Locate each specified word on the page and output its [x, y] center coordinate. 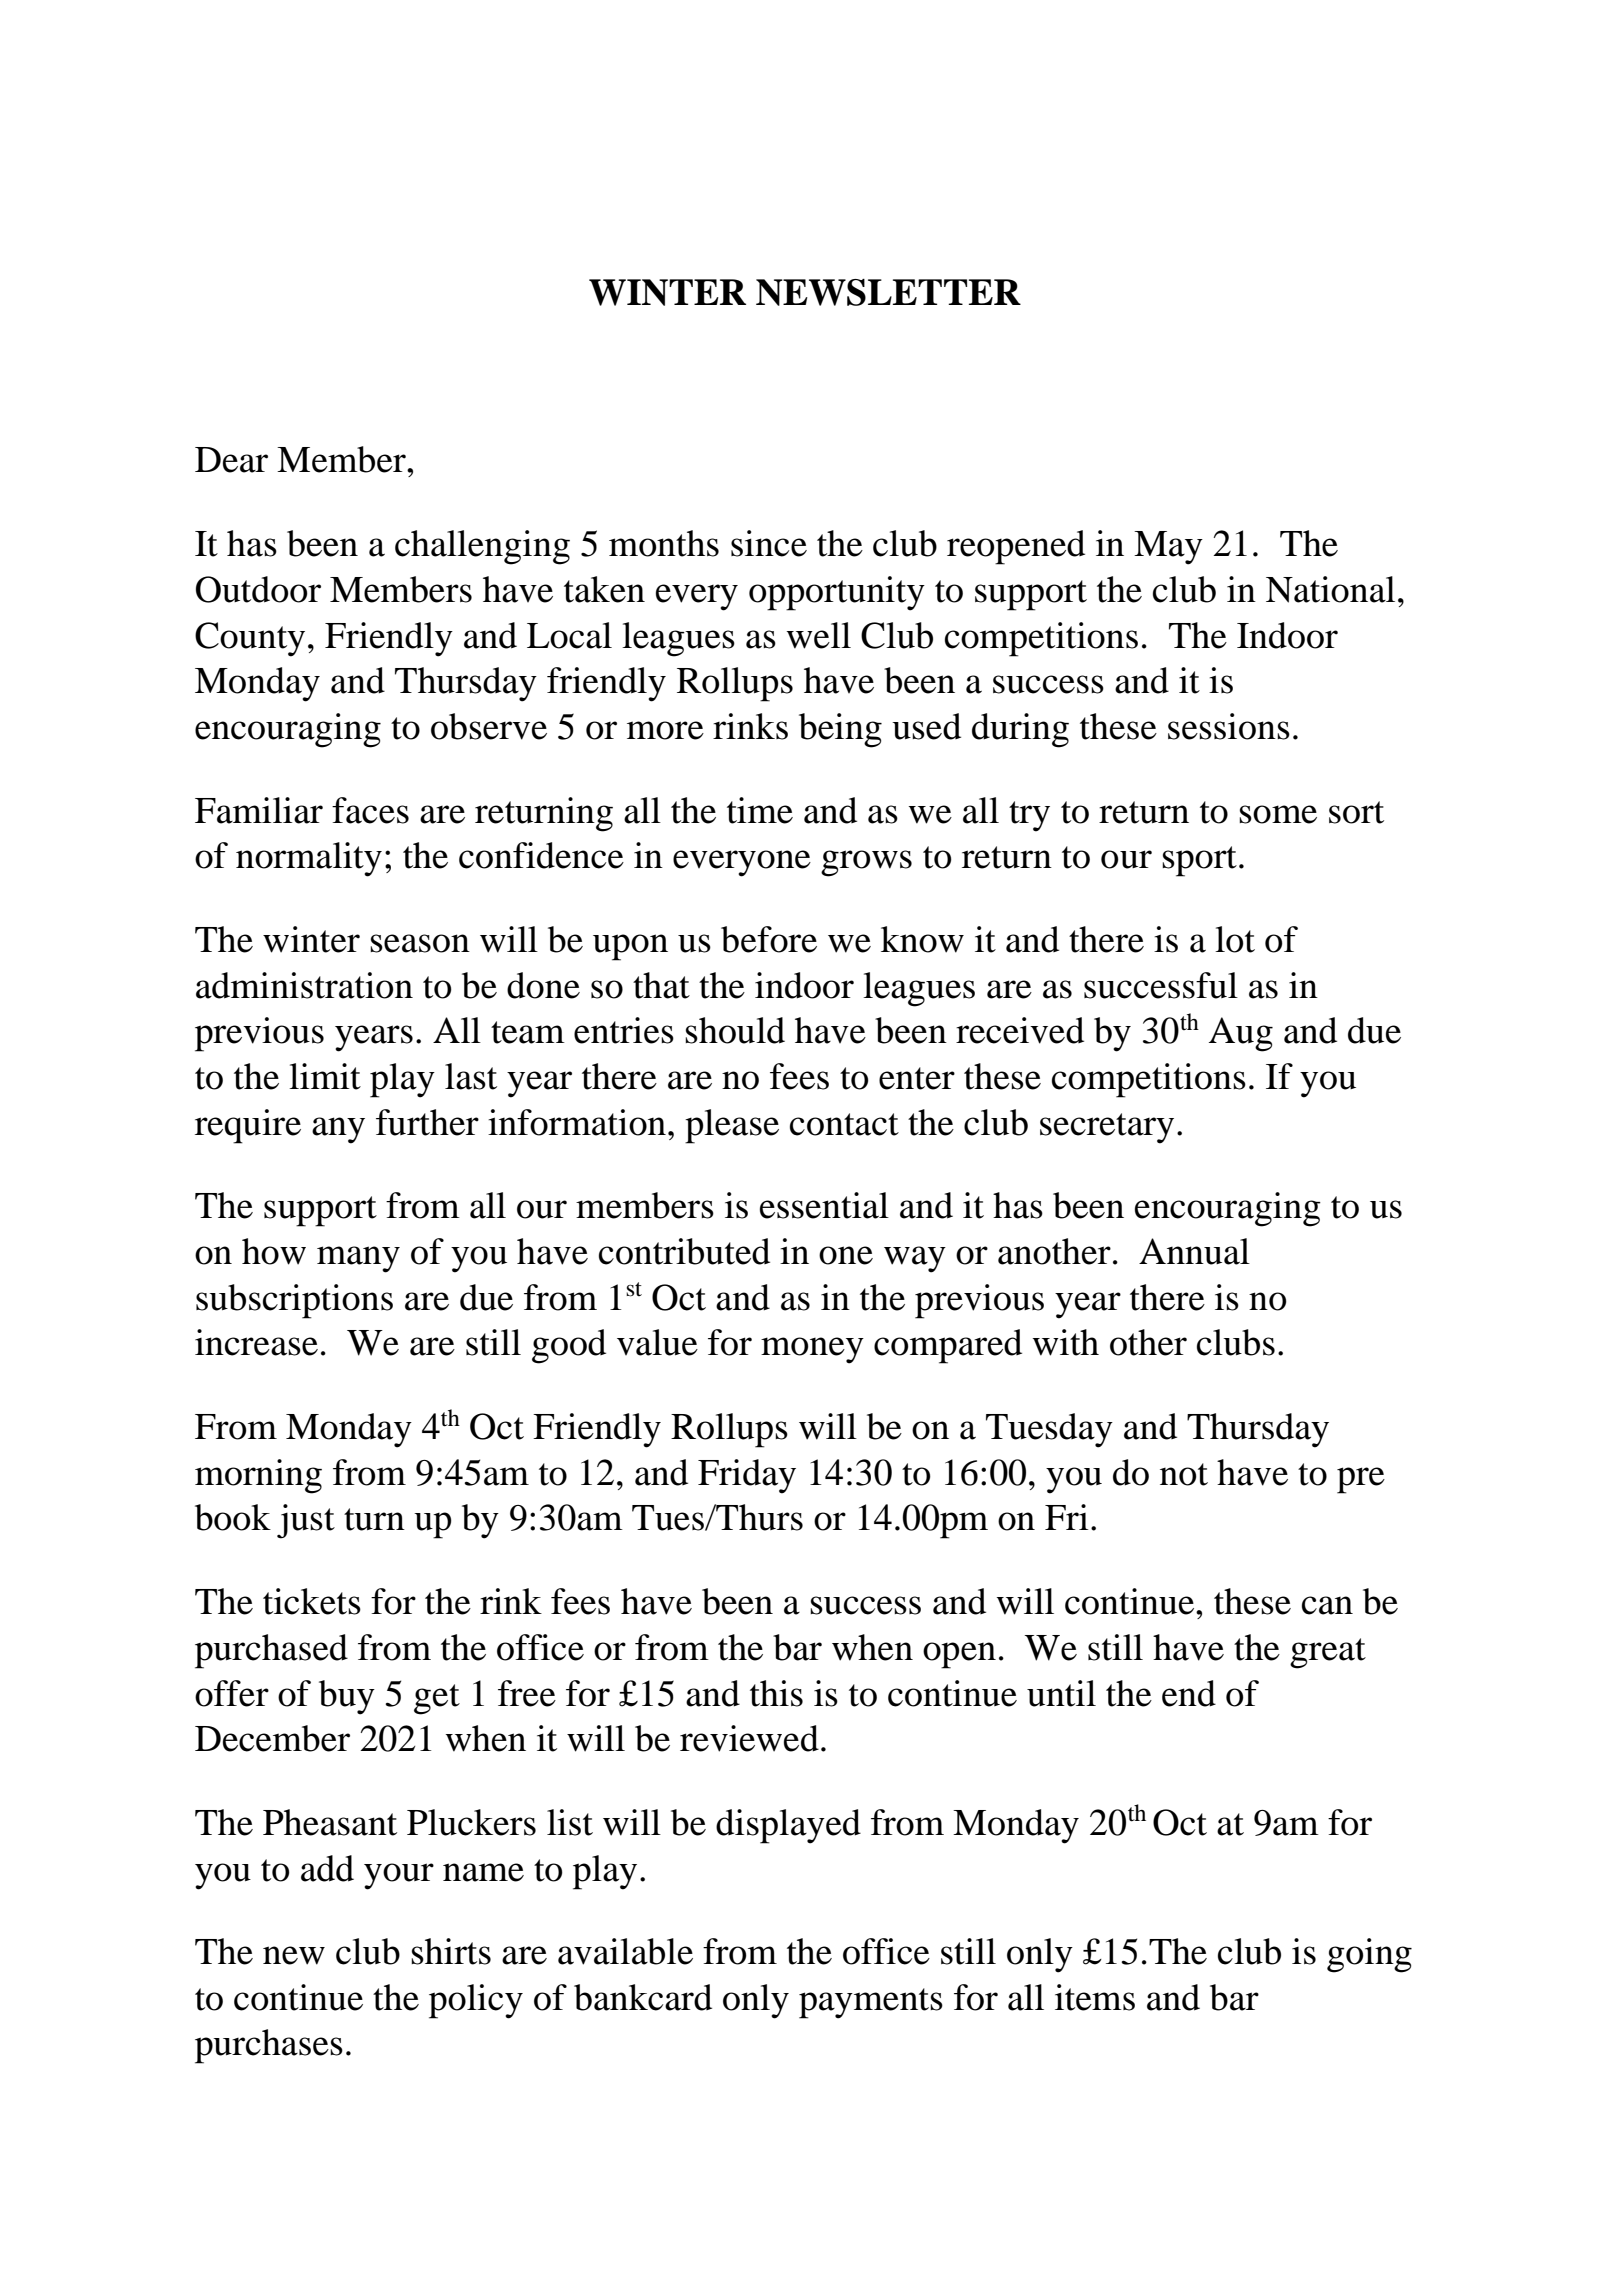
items [1095, 1997]
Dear [231, 460]
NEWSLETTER [888, 292]
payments [871, 2003]
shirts [451, 1951]
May [1168, 548]
